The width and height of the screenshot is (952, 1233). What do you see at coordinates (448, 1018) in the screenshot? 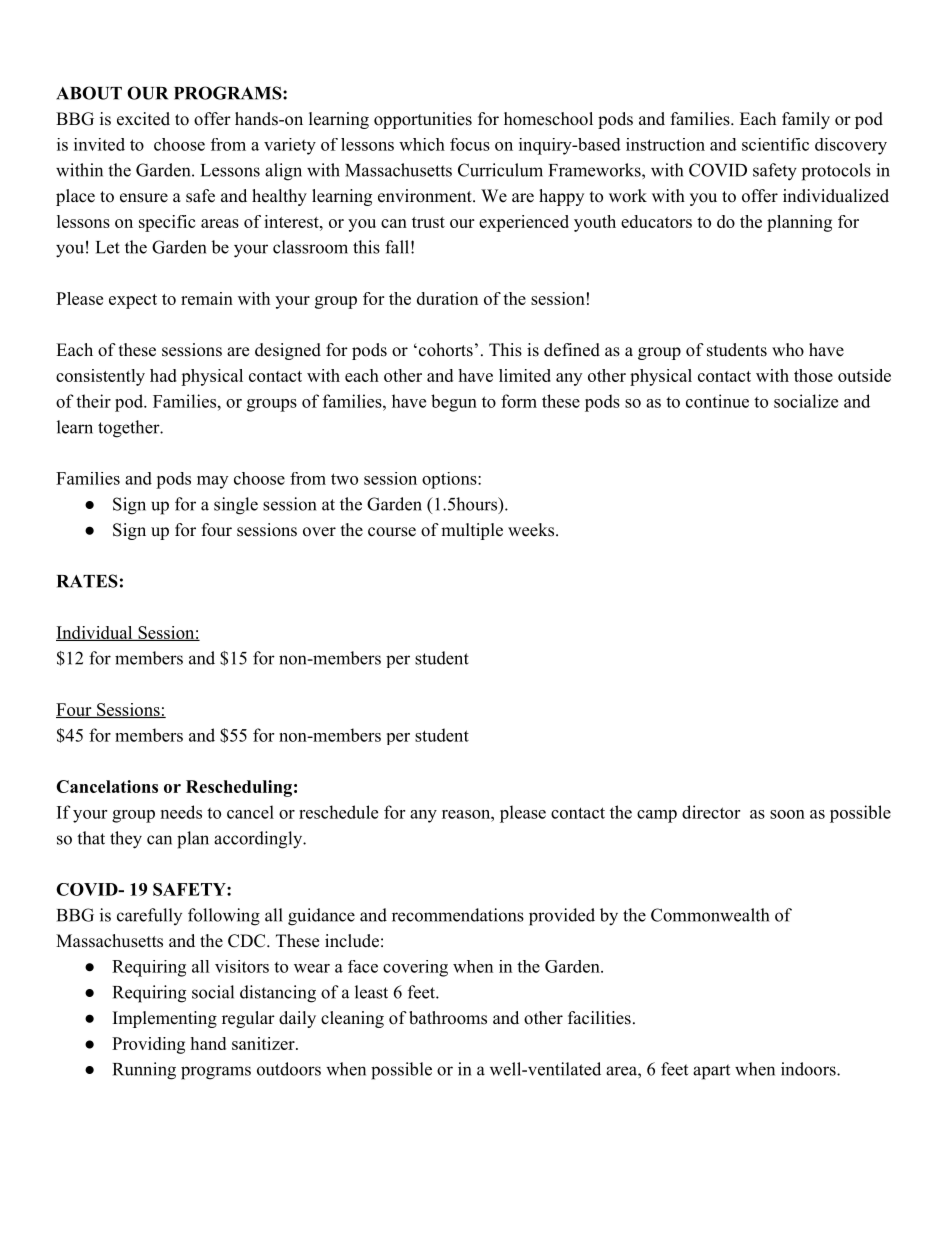
I see `bathrooms` at bounding box center [448, 1018].
